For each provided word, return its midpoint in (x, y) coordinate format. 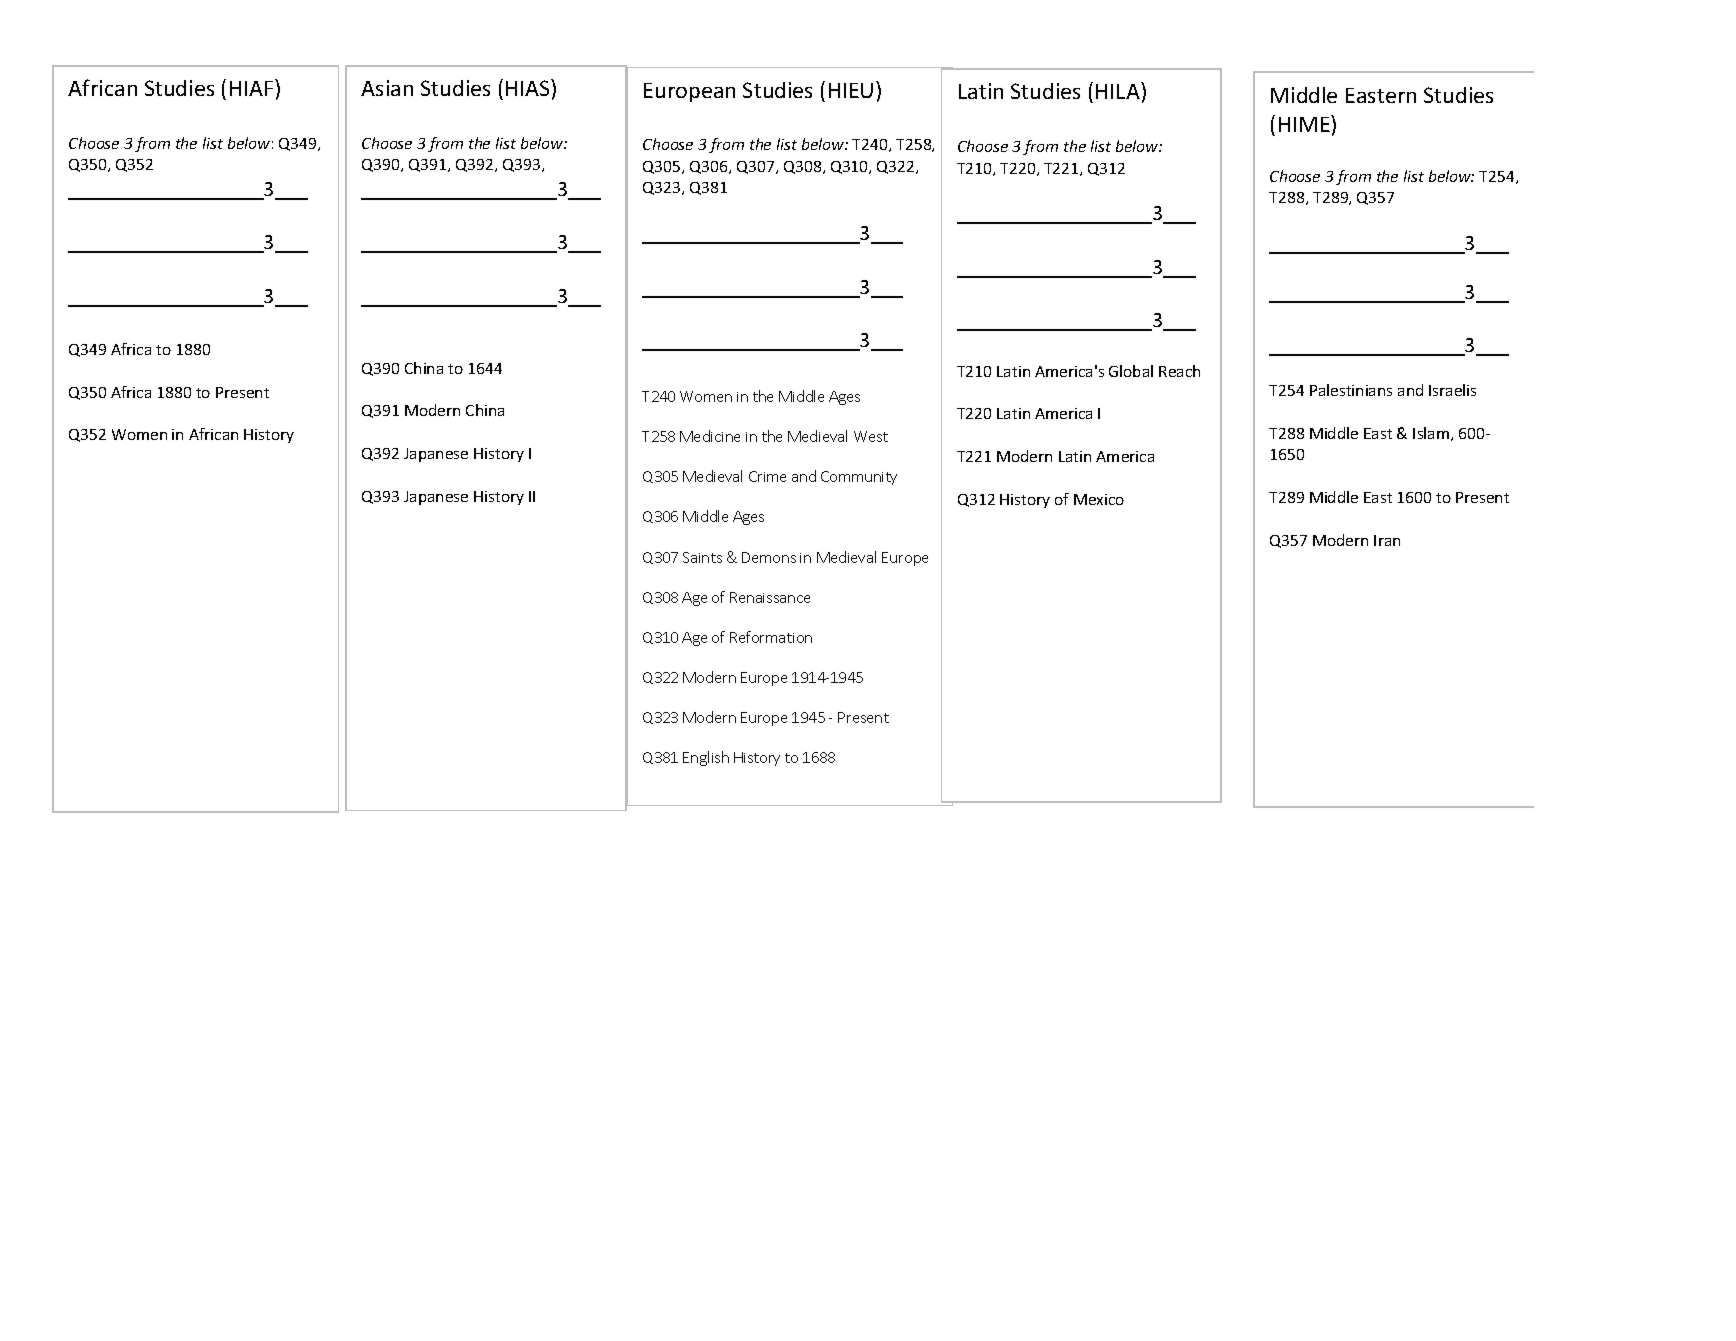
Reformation (771, 637)
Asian (387, 88)
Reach (1179, 371)
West (871, 436)
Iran (1387, 540)
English (706, 758)
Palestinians (1351, 390)
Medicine (710, 436)
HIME (1305, 123)
